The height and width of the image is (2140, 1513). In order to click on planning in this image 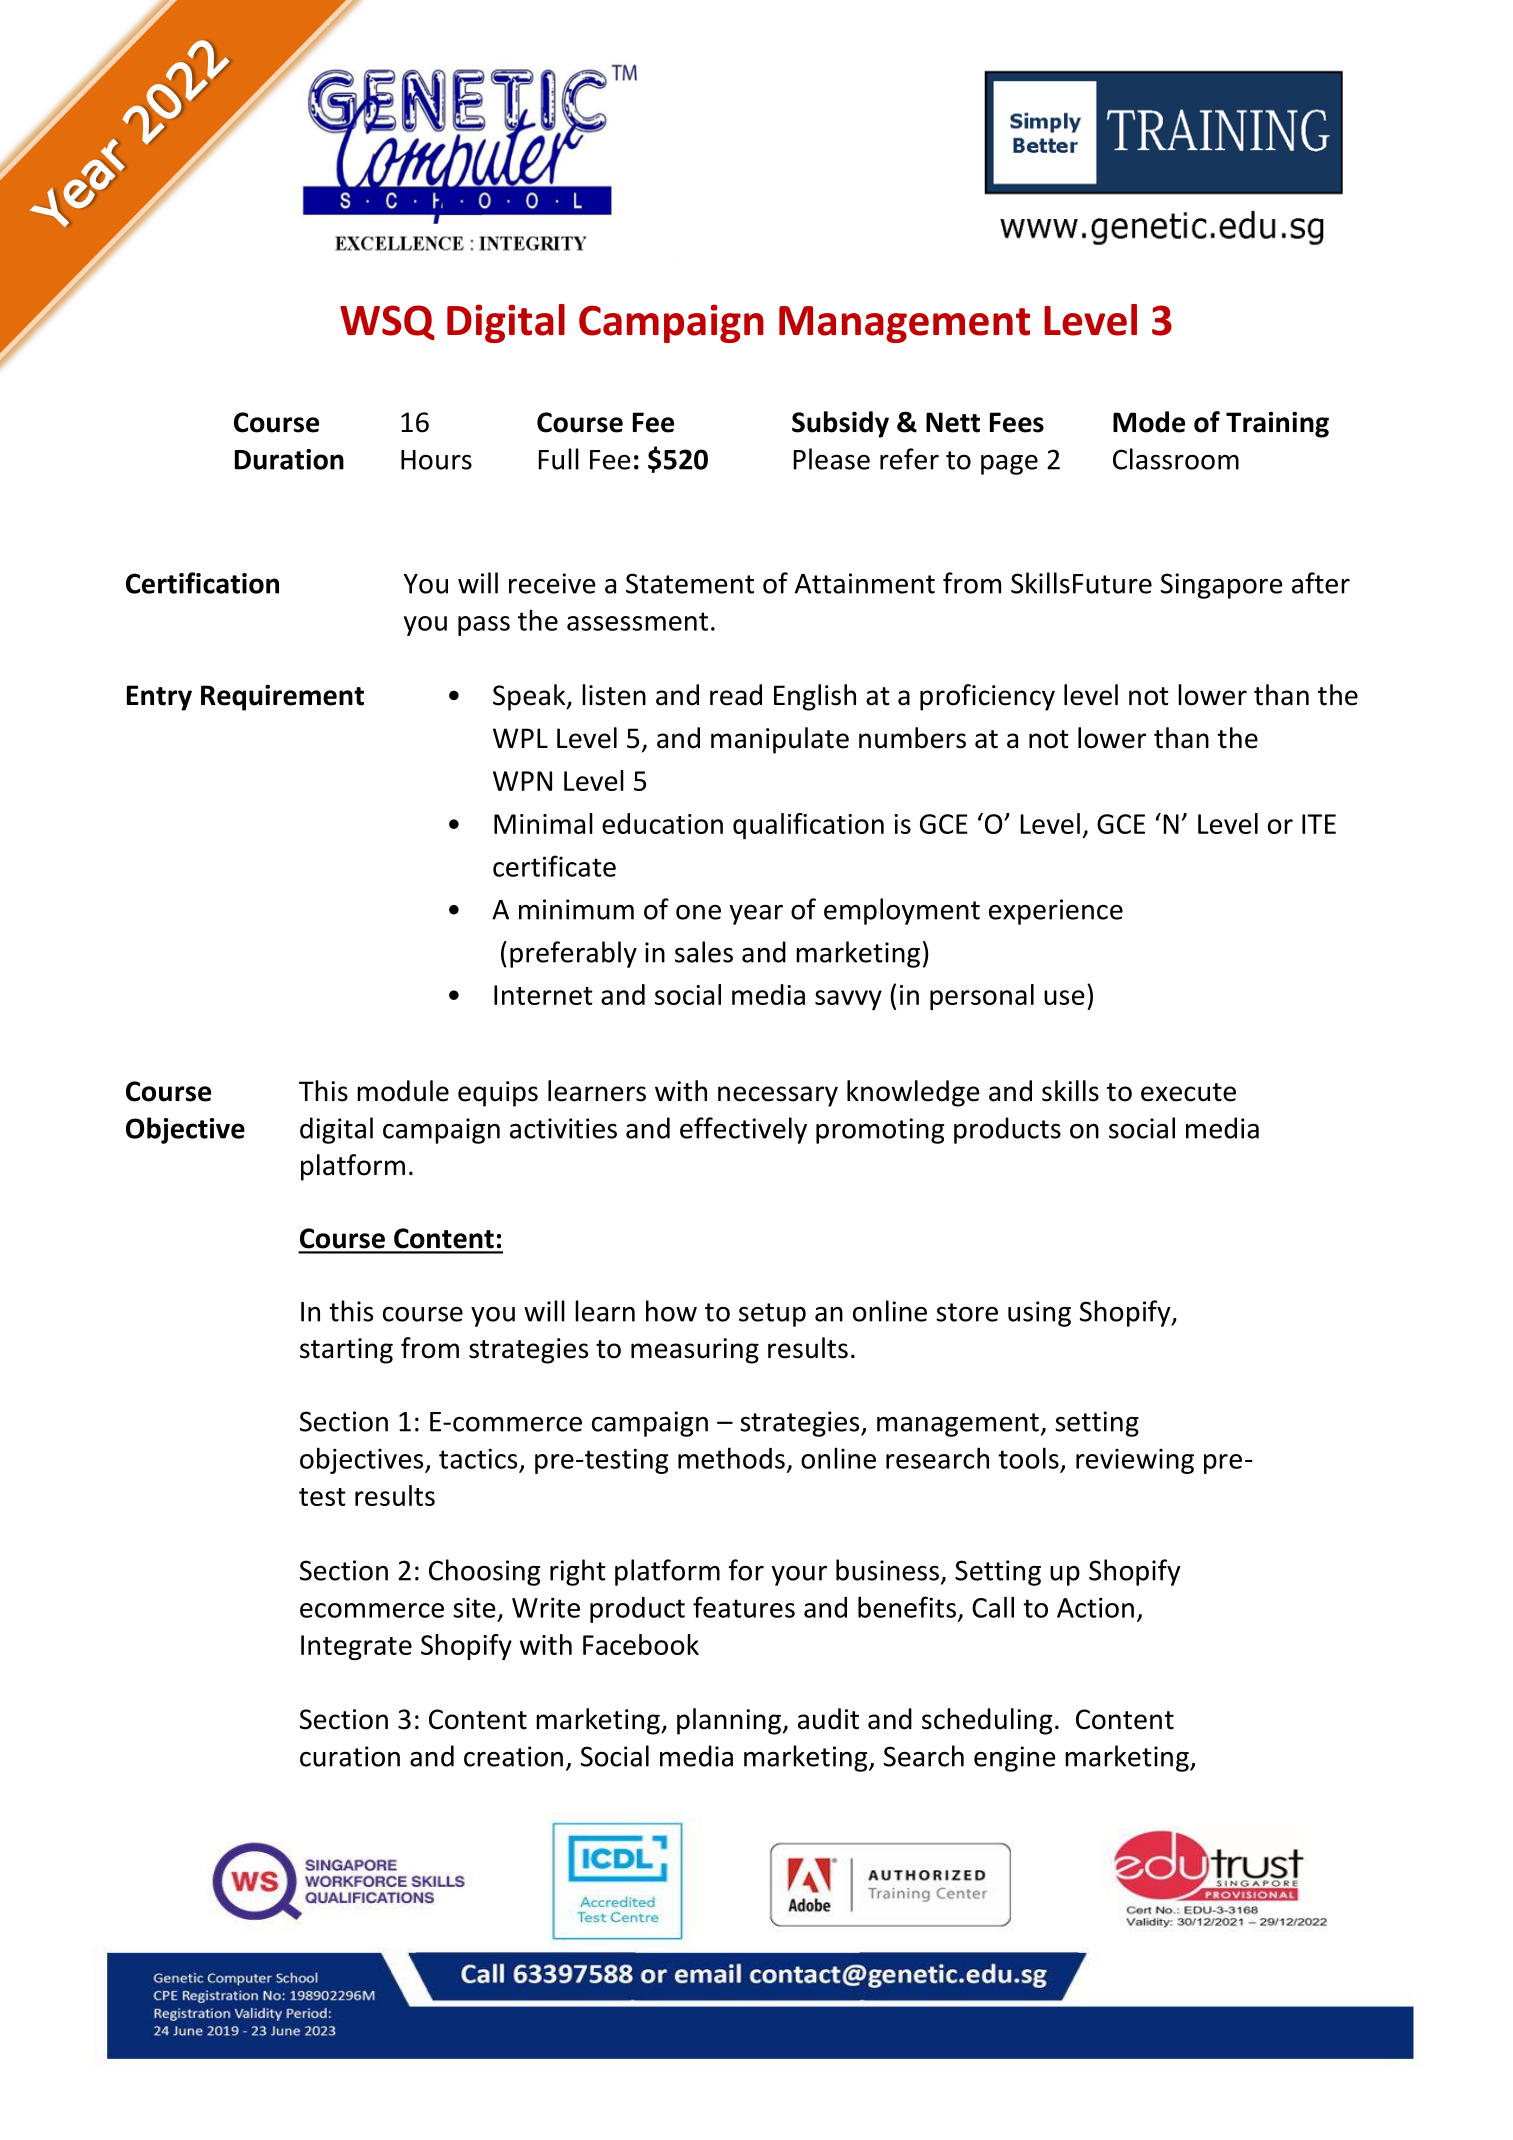, I will do `click(729, 1721)`.
